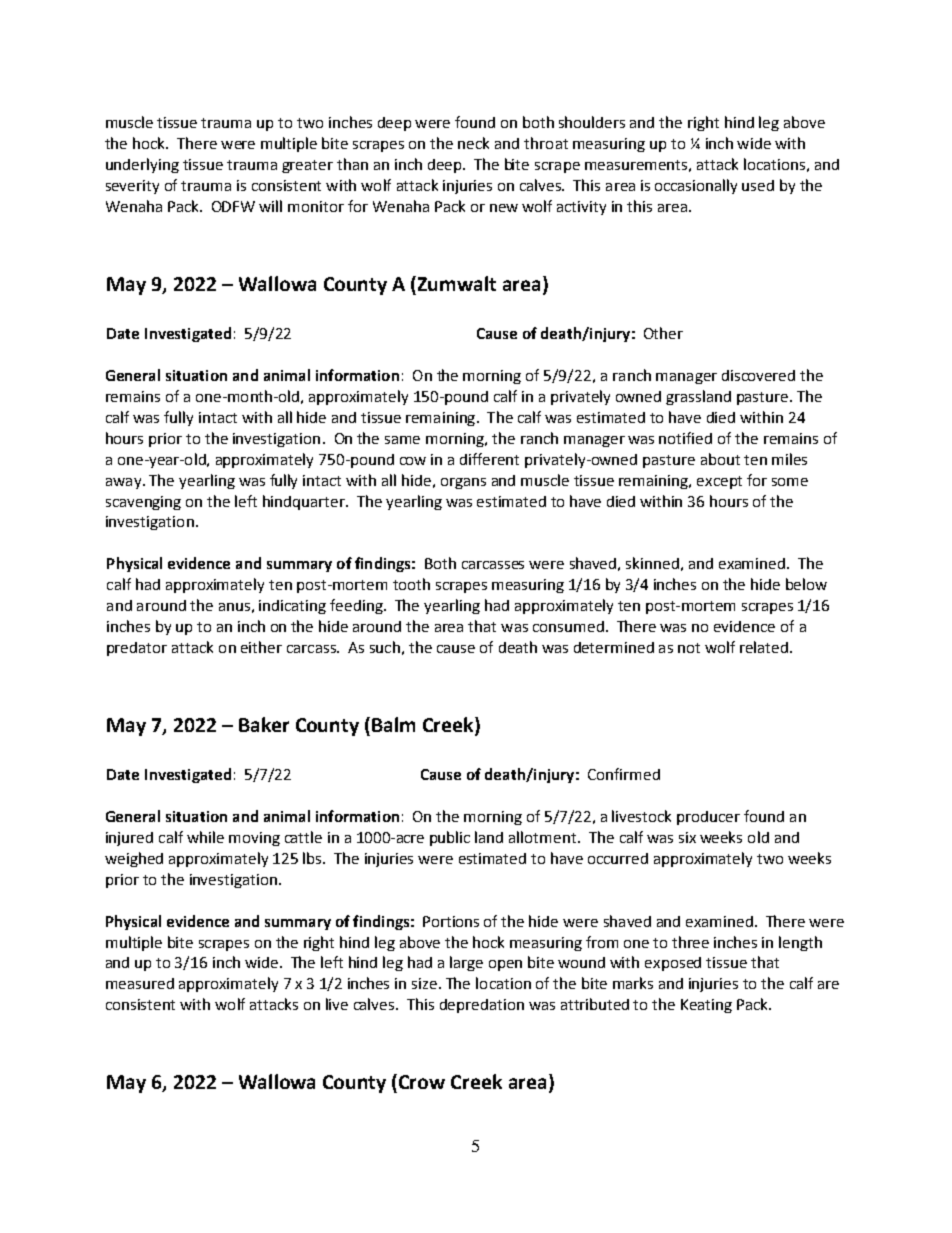  What do you see at coordinates (140, 983) in the page?
I see `measured` at bounding box center [140, 983].
